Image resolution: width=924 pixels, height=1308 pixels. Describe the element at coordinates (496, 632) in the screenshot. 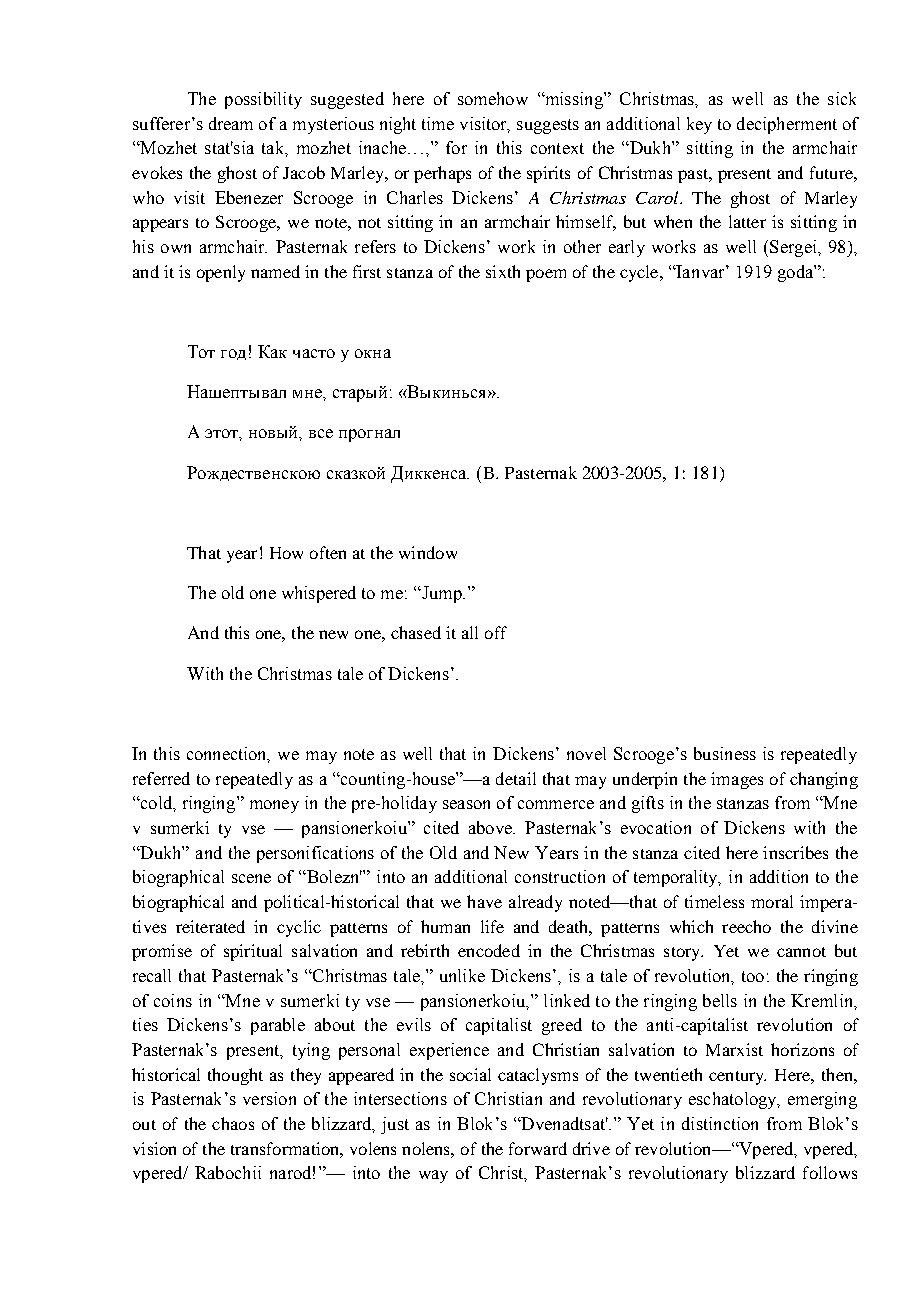

I see `off` at that location.
